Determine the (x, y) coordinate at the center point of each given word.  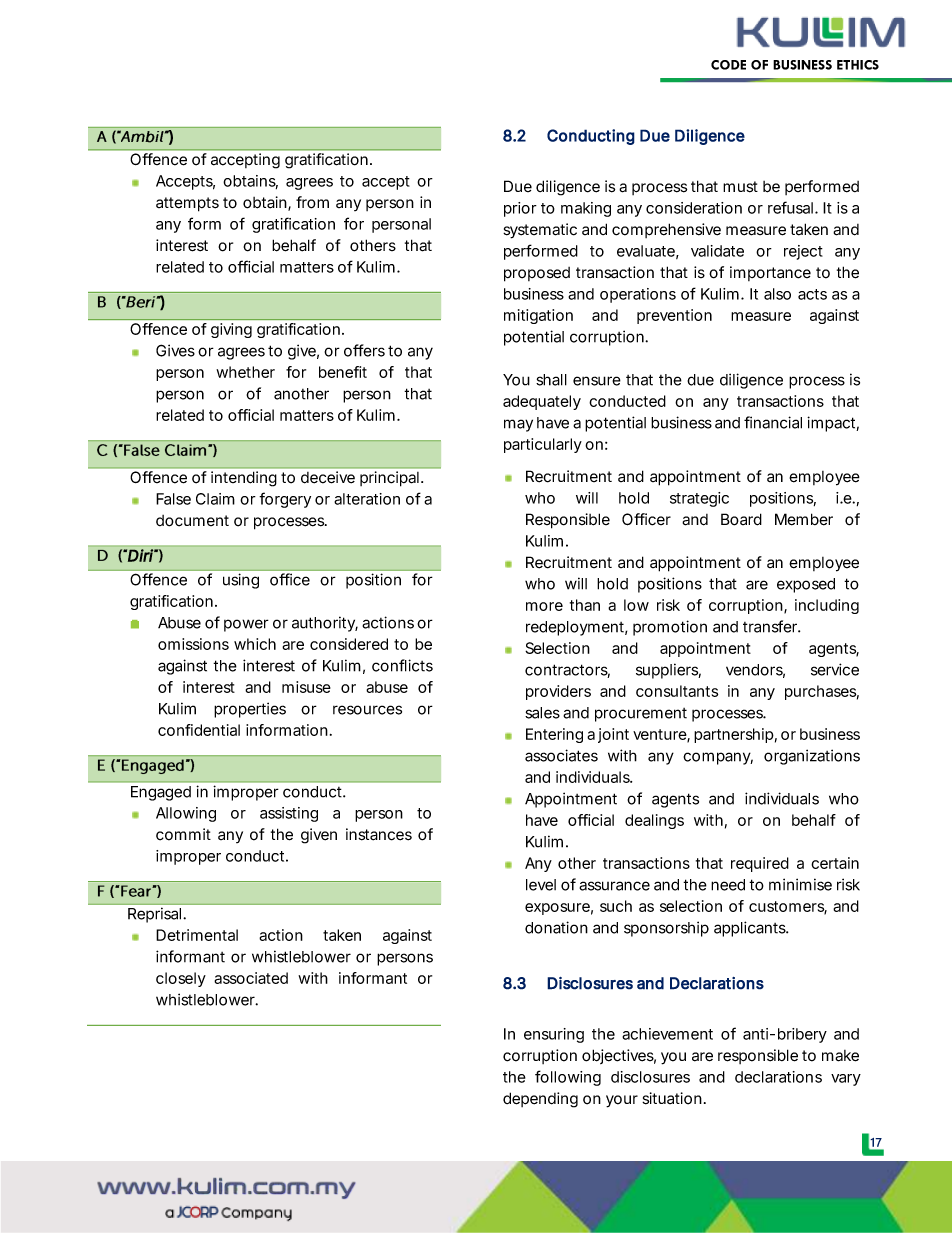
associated (251, 978)
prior (520, 209)
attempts (187, 204)
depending (540, 1100)
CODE (728, 65)
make (840, 1056)
